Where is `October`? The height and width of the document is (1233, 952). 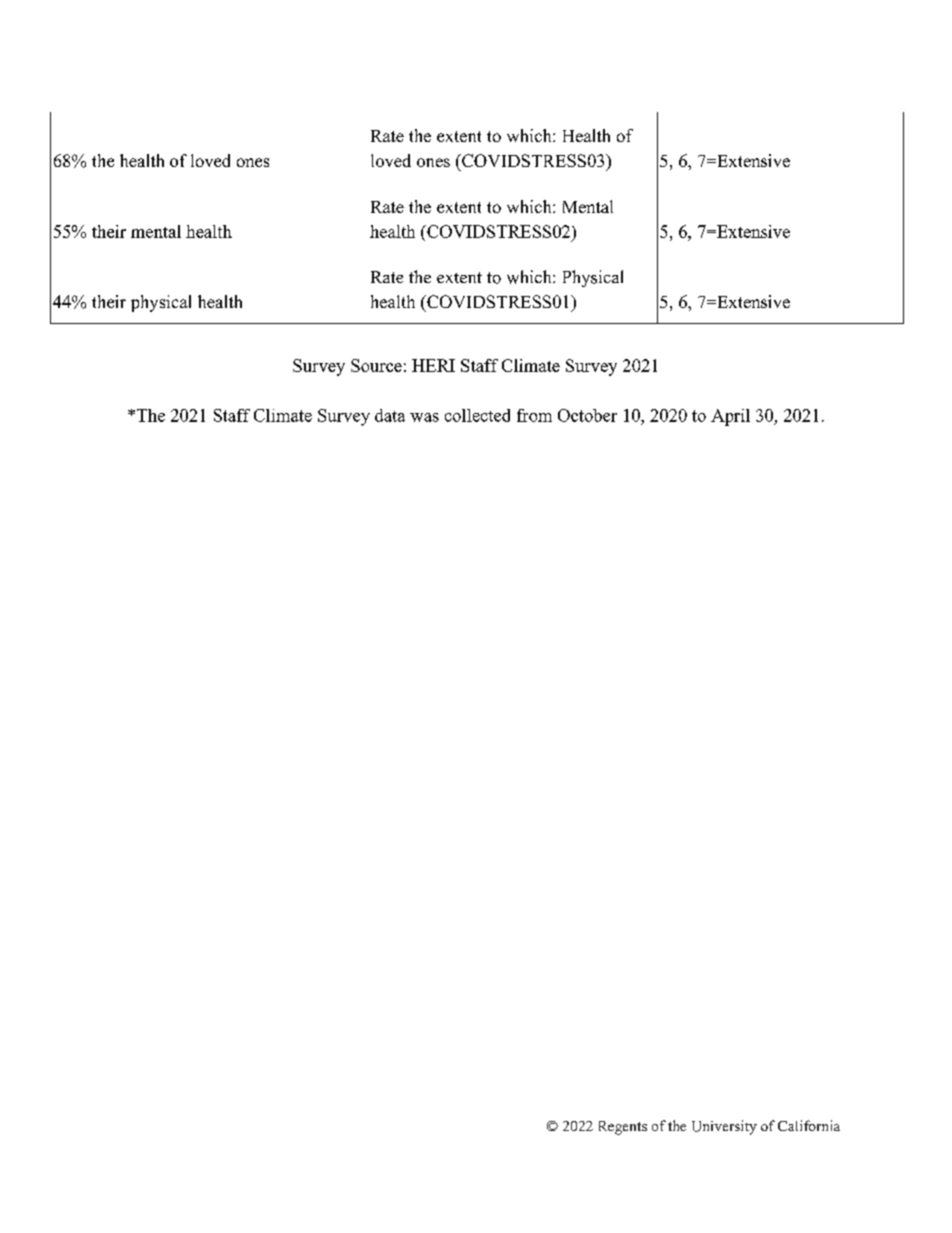
October is located at coordinates (587, 415).
